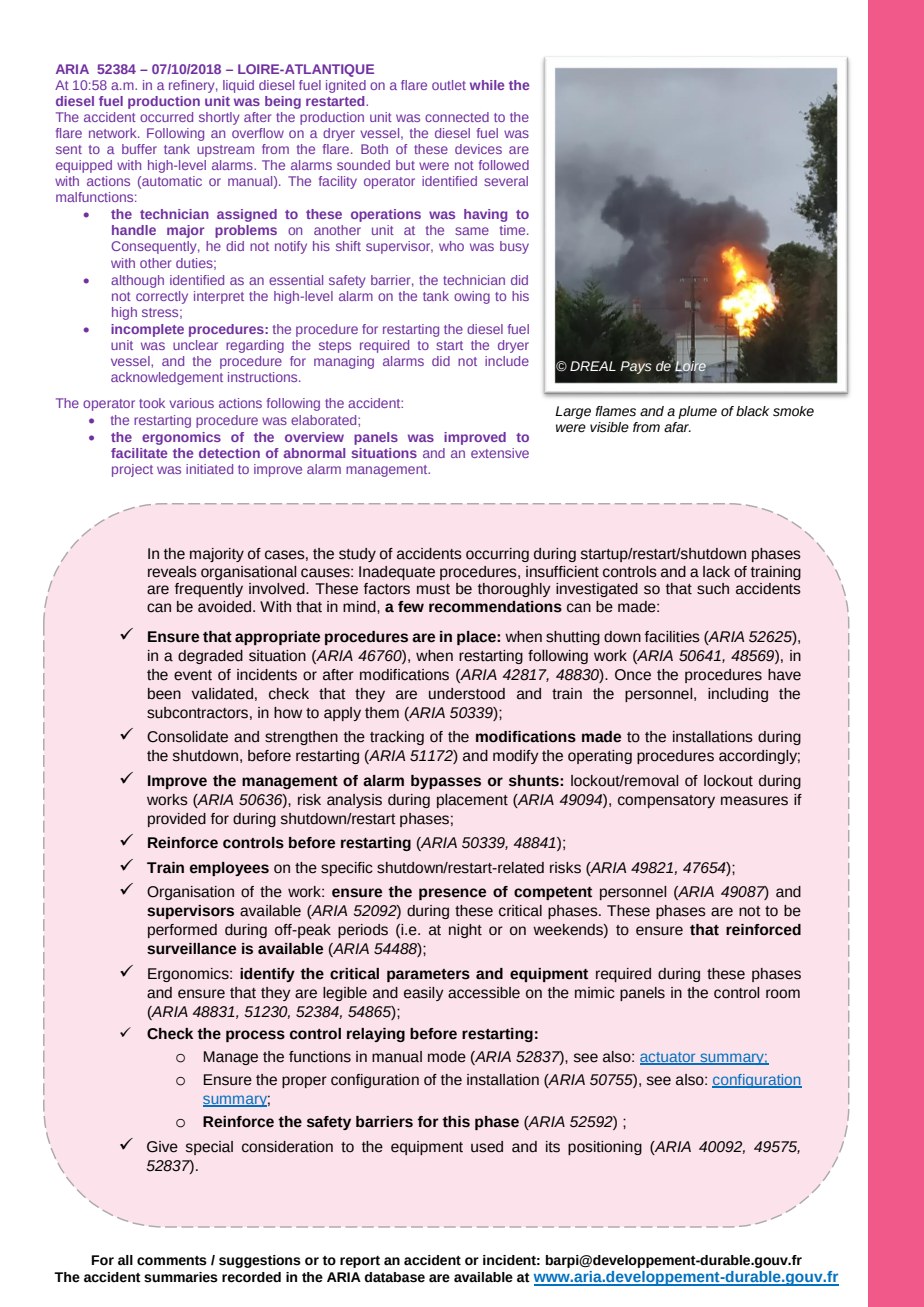 Image resolution: width=924 pixels, height=1307 pixels. I want to click on been, so click(164, 694).
